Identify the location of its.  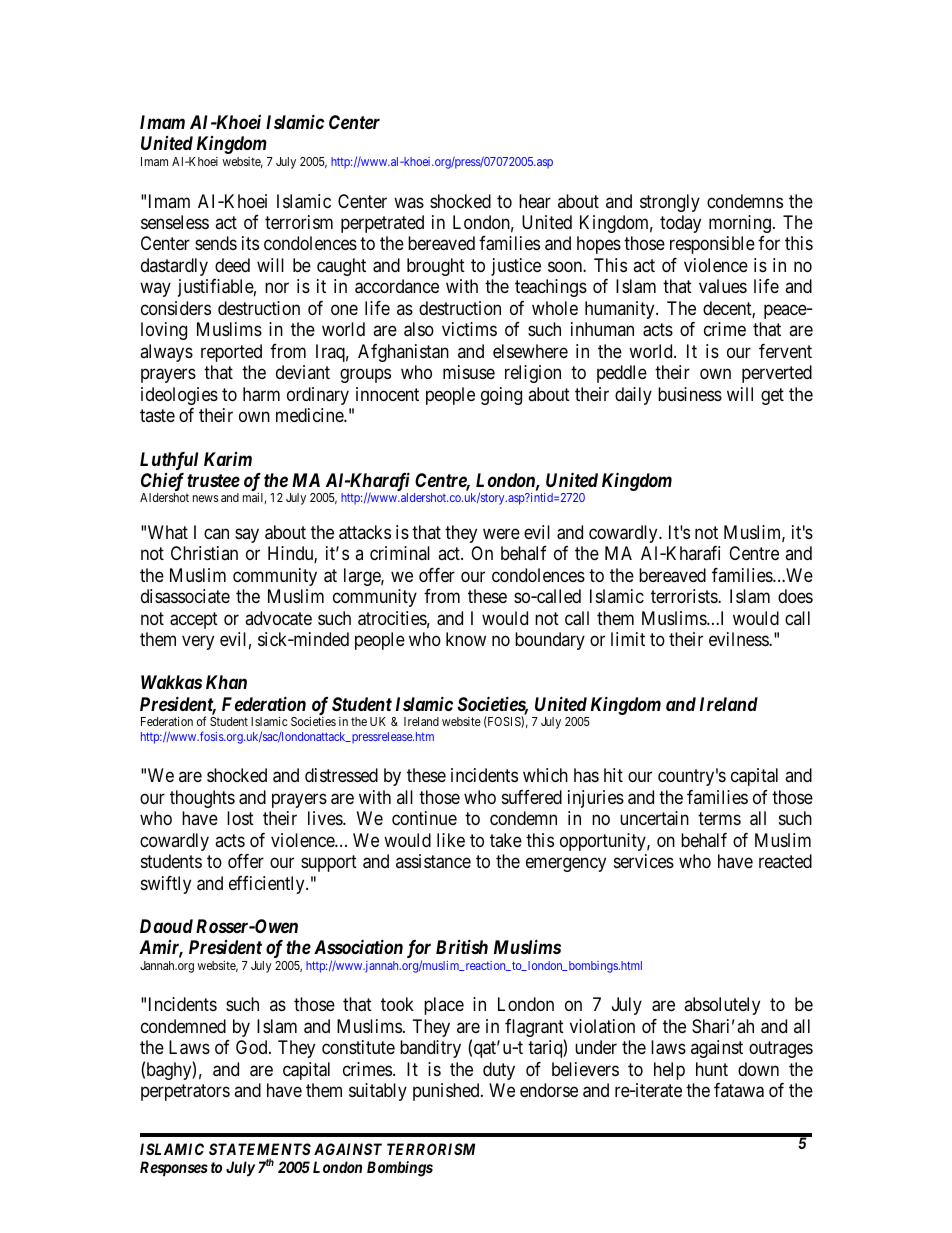
(250, 243).
